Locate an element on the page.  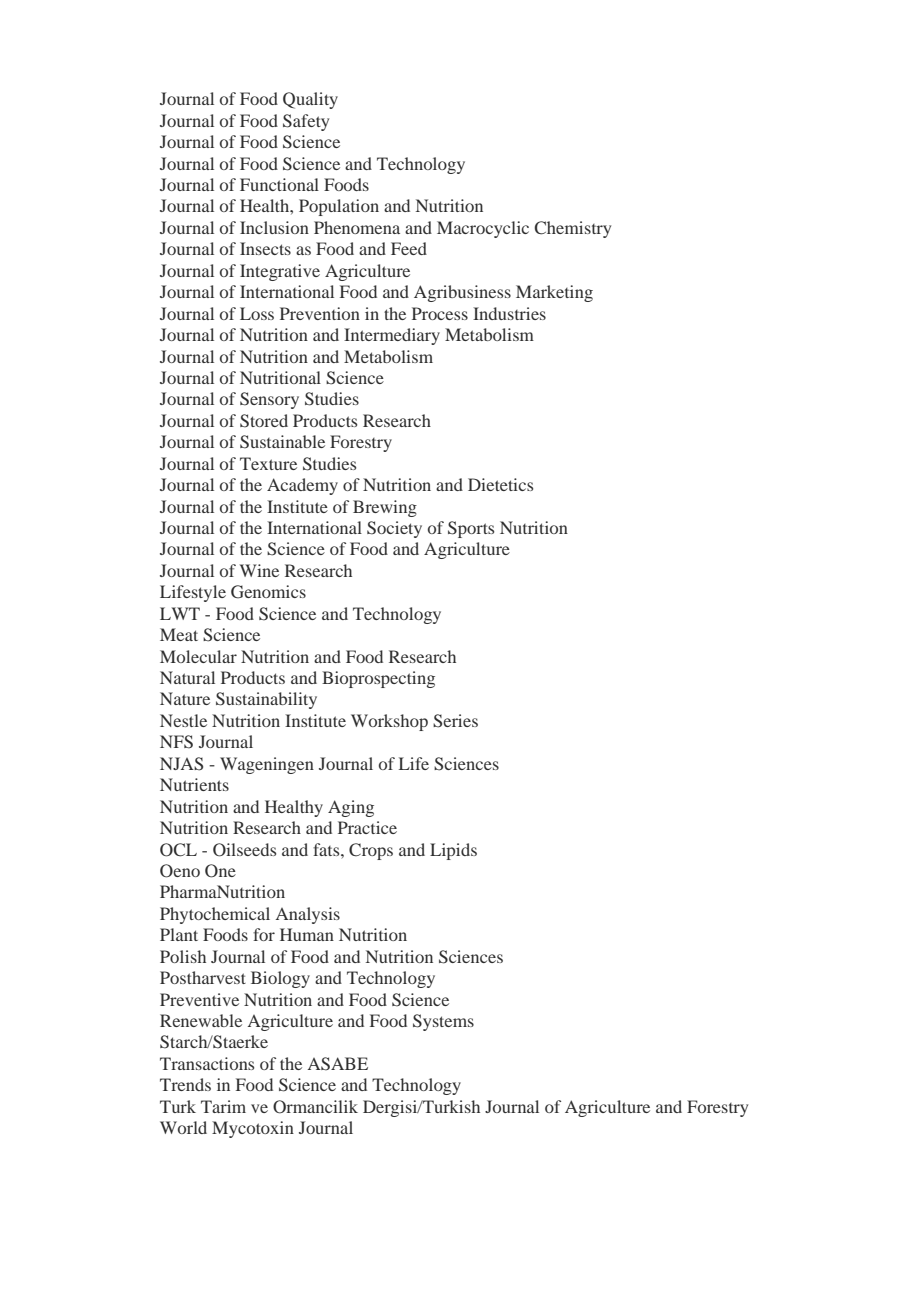
Crops is located at coordinates (371, 851).
